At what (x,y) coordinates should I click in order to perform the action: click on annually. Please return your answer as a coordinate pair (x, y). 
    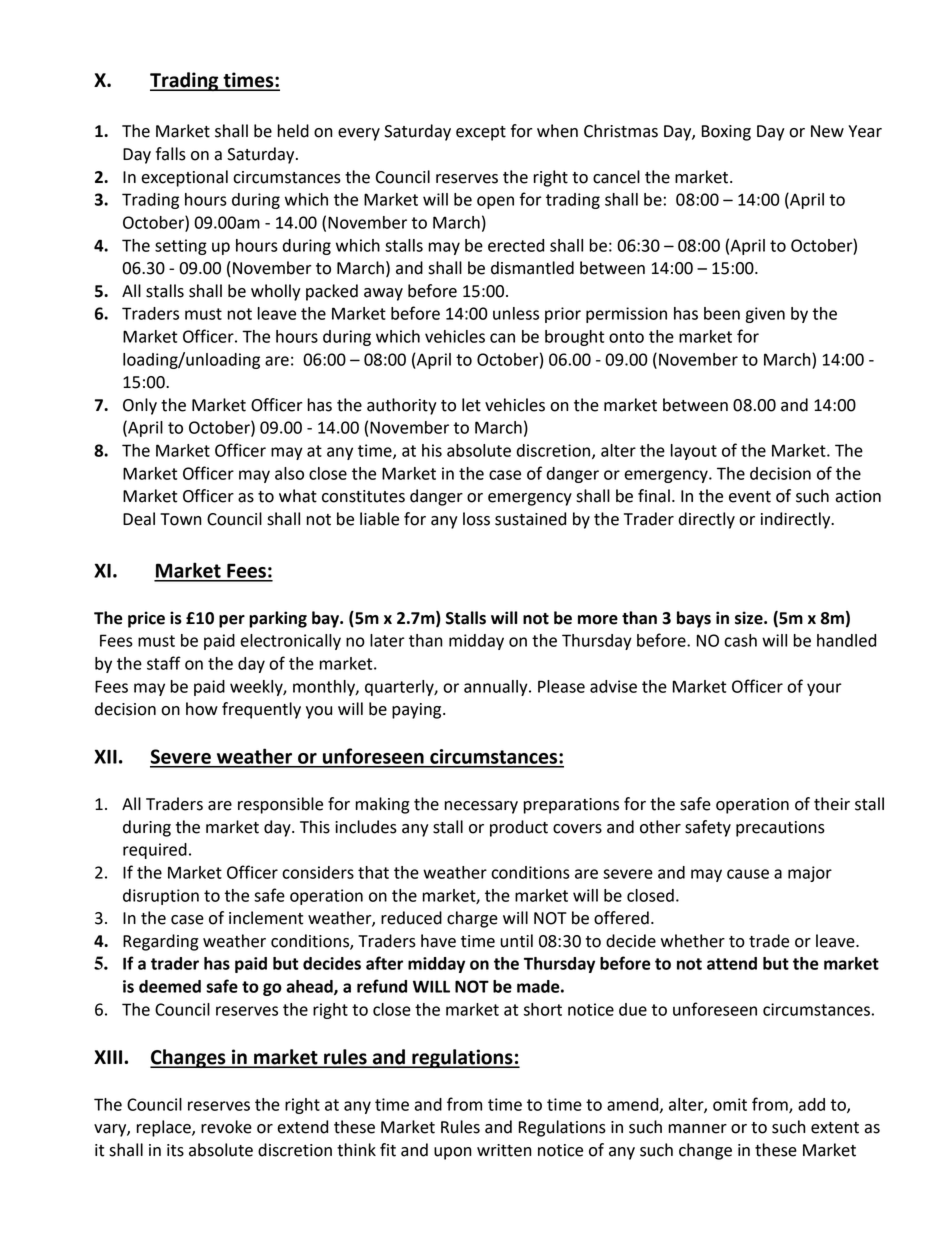
    Looking at the image, I should click on (497, 688).
